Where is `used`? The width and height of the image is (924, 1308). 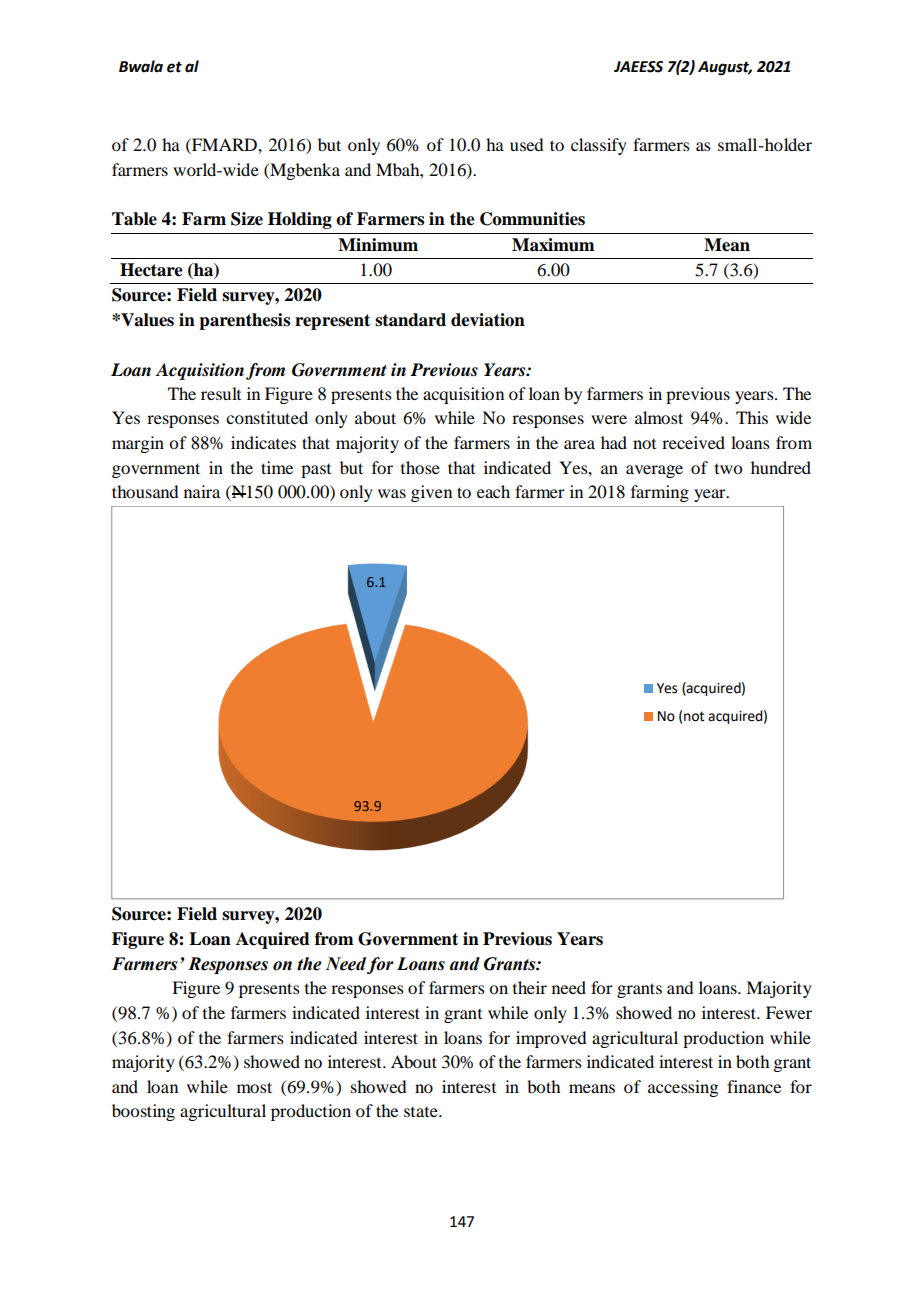 used is located at coordinates (526, 144).
